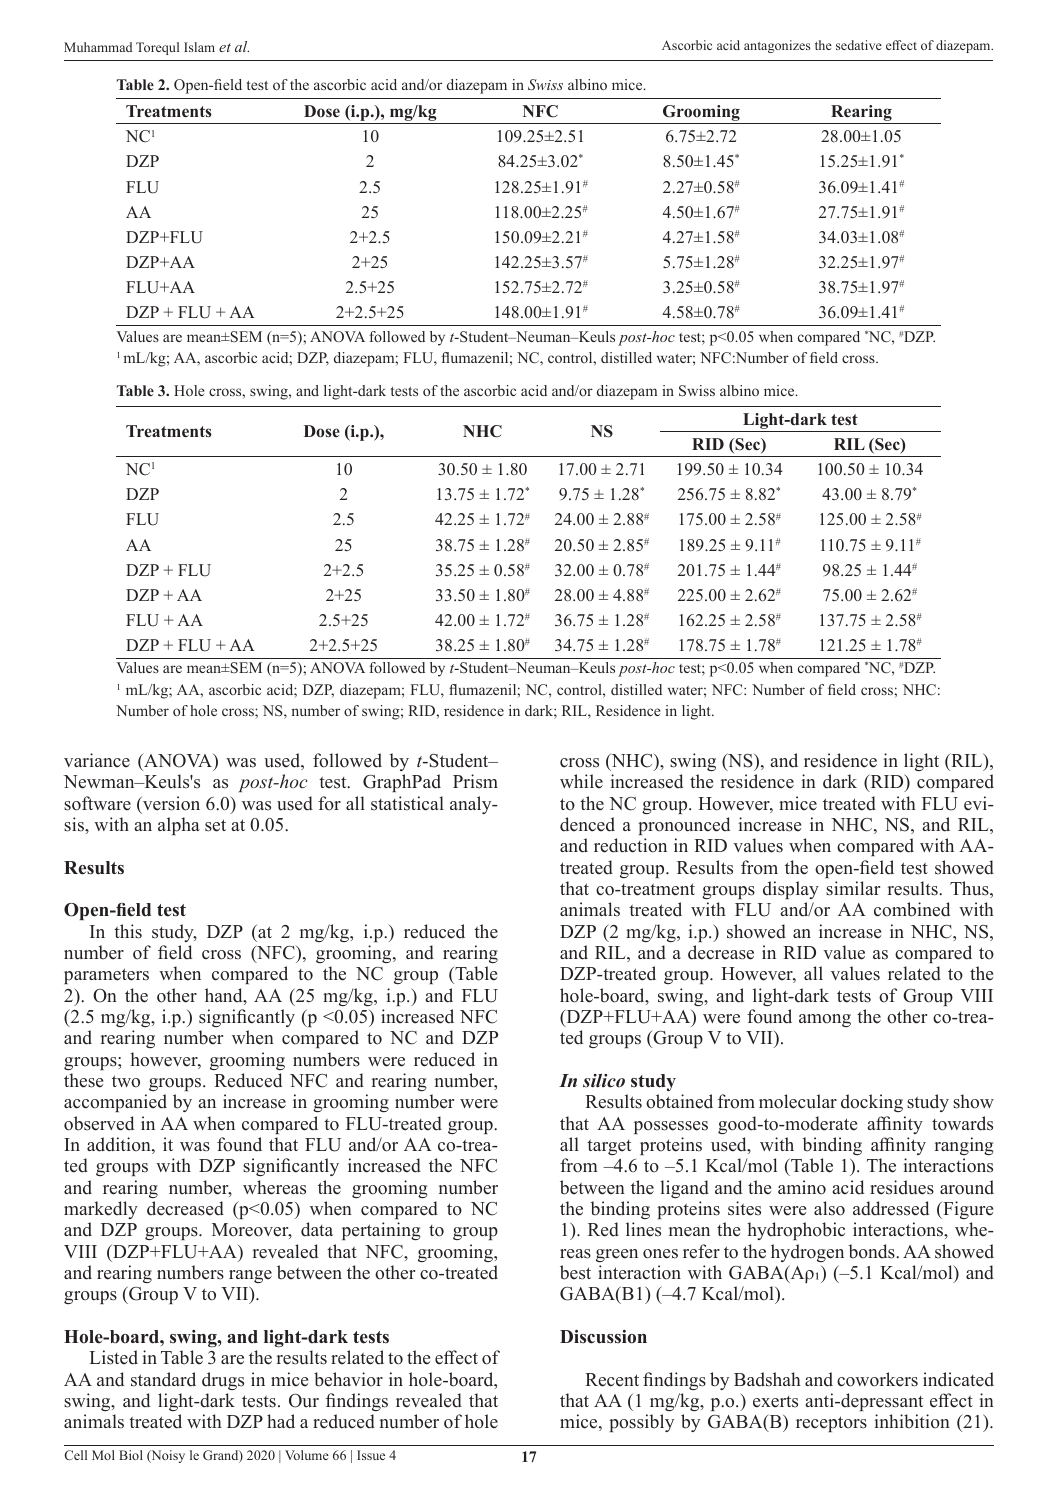  I want to click on sedative, so click(859, 45).
